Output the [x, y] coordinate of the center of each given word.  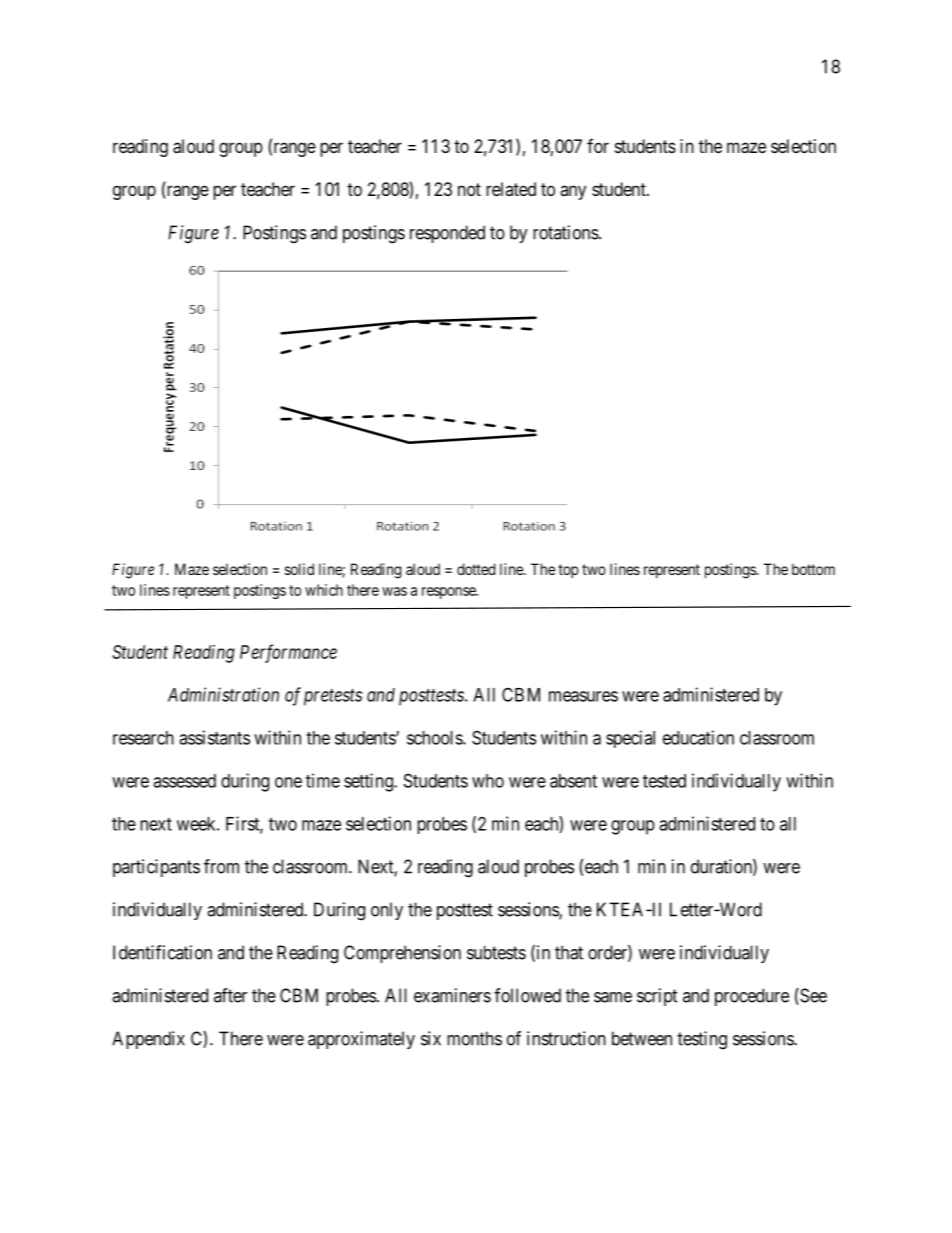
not [469, 189]
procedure [752, 997]
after [230, 995]
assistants [214, 737]
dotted [476, 569]
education [698, 737]
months [474, 1038]
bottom [813, 569]
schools [435, 738]
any [573, 192]
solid [299, 569]
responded [447, 234]
